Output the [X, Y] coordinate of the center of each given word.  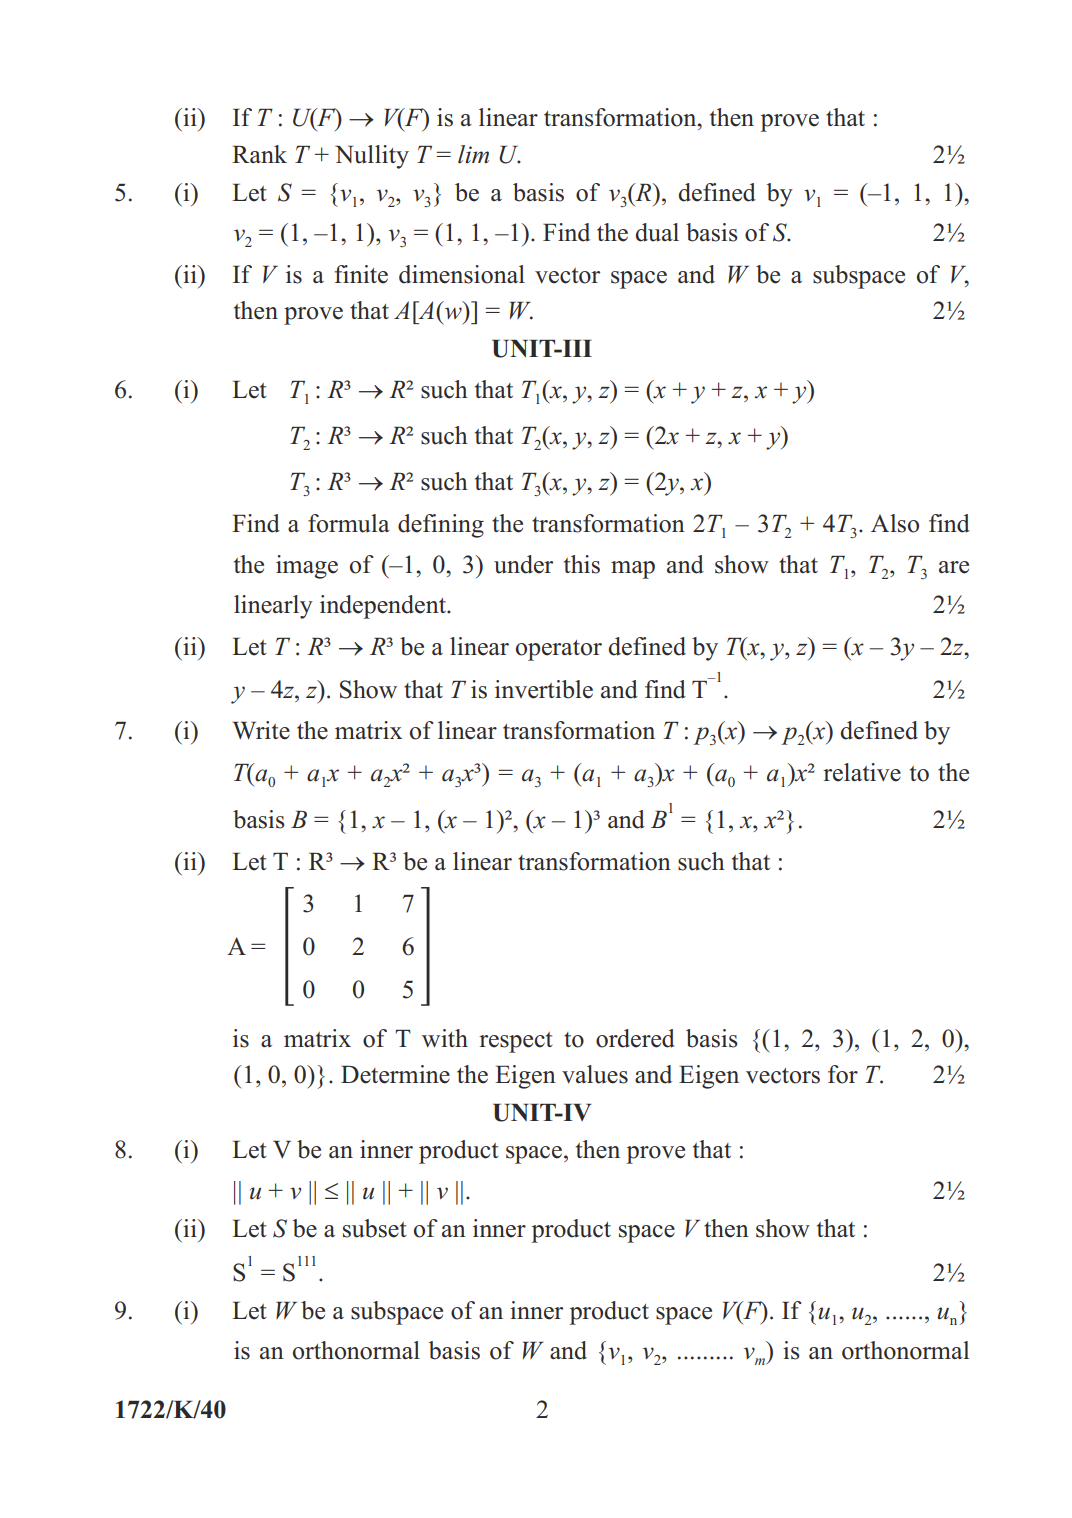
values [595, 1074]
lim [473, 154]
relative [862, 772]
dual [657, 232]
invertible [544, 689]
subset [375, 1228]
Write [261, 730]
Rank [259, 154]
